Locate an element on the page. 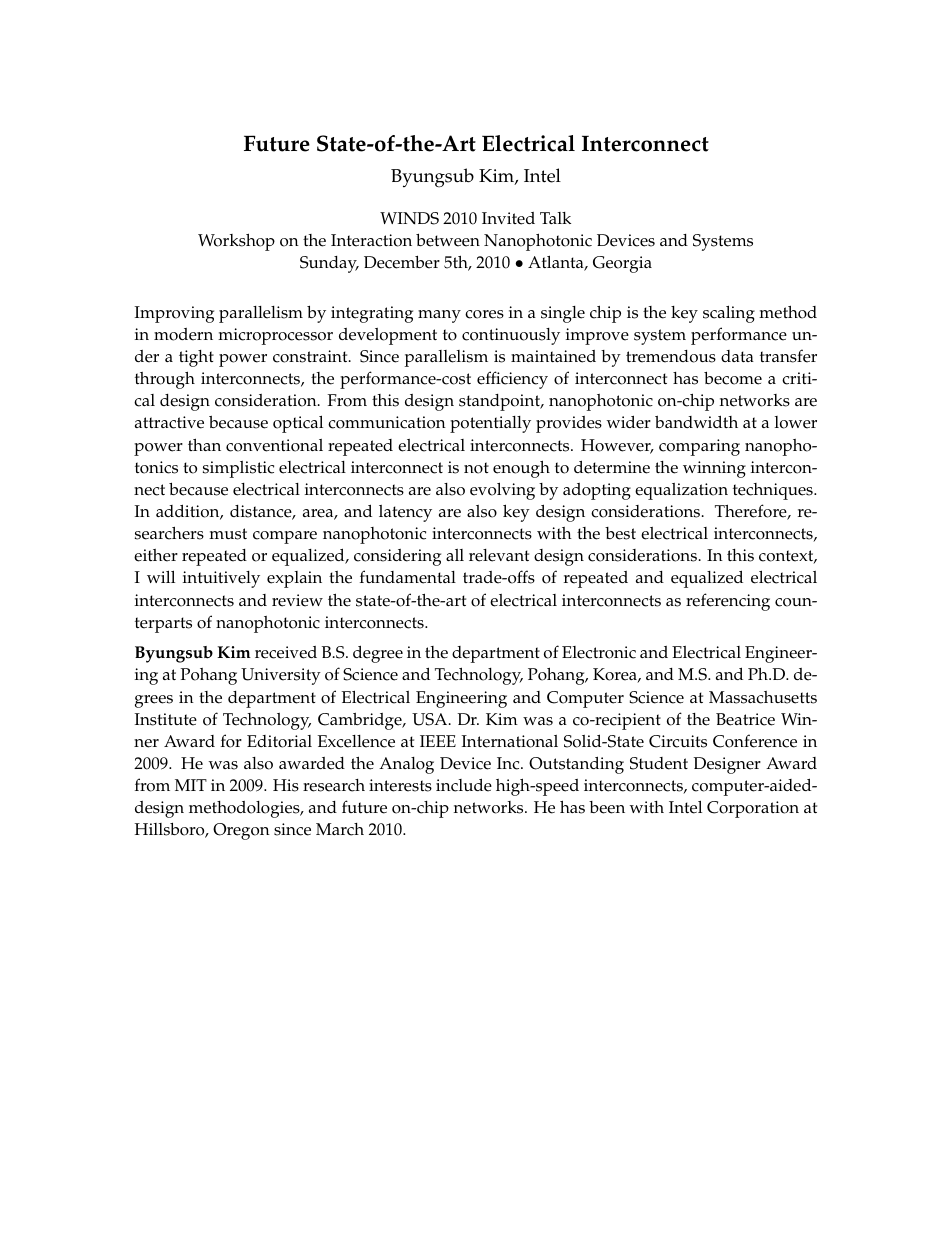 This document has height=1233, width=952. Workshop is located at coordinates (236, 242).
